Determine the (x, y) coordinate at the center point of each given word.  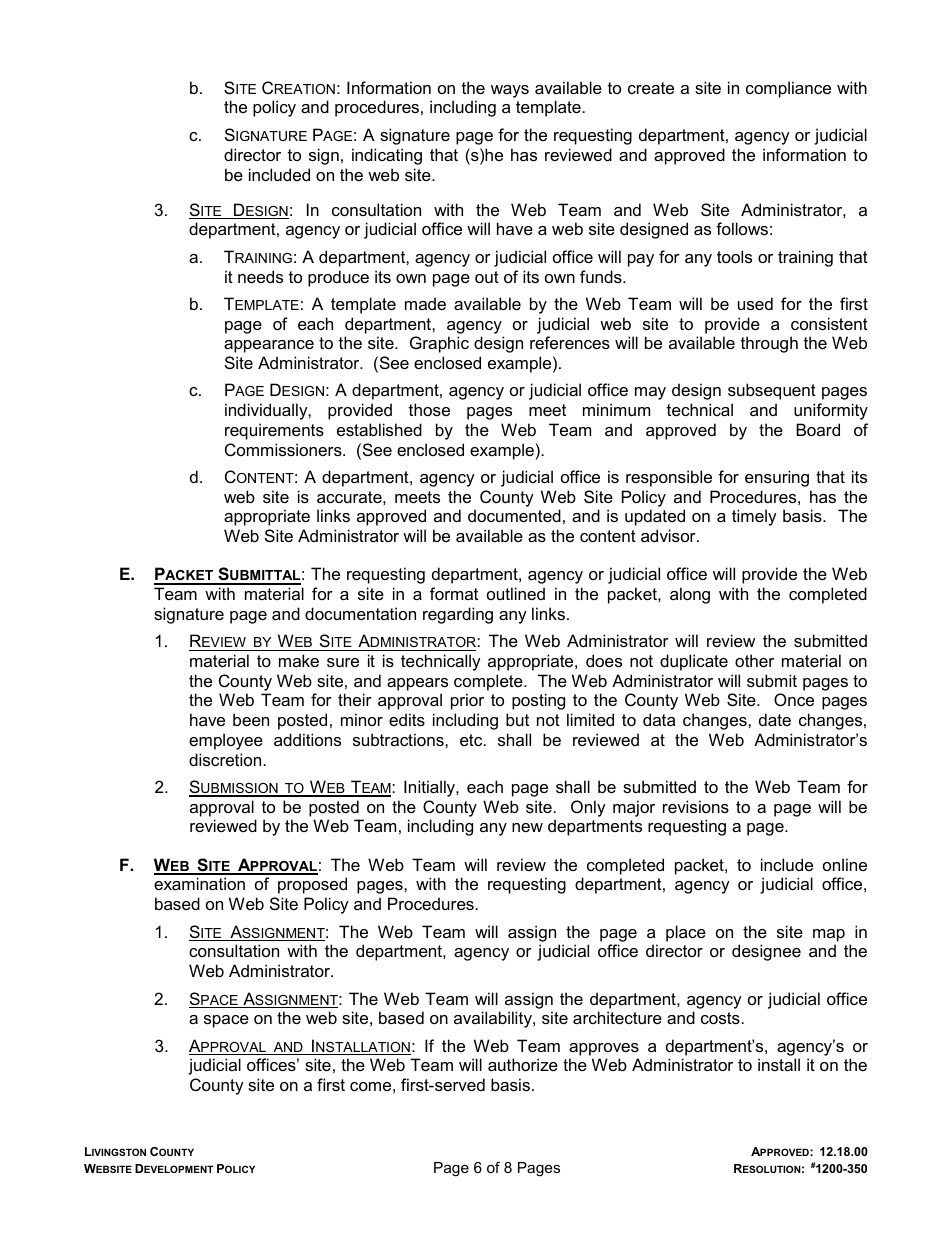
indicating (387, 156)
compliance (788, 89)
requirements (274, 431)
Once (794, 699)
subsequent (772, 391)
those (429, 409)
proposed (312, 885)
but (517, 719)
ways (510, 91)
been (251, 719)
